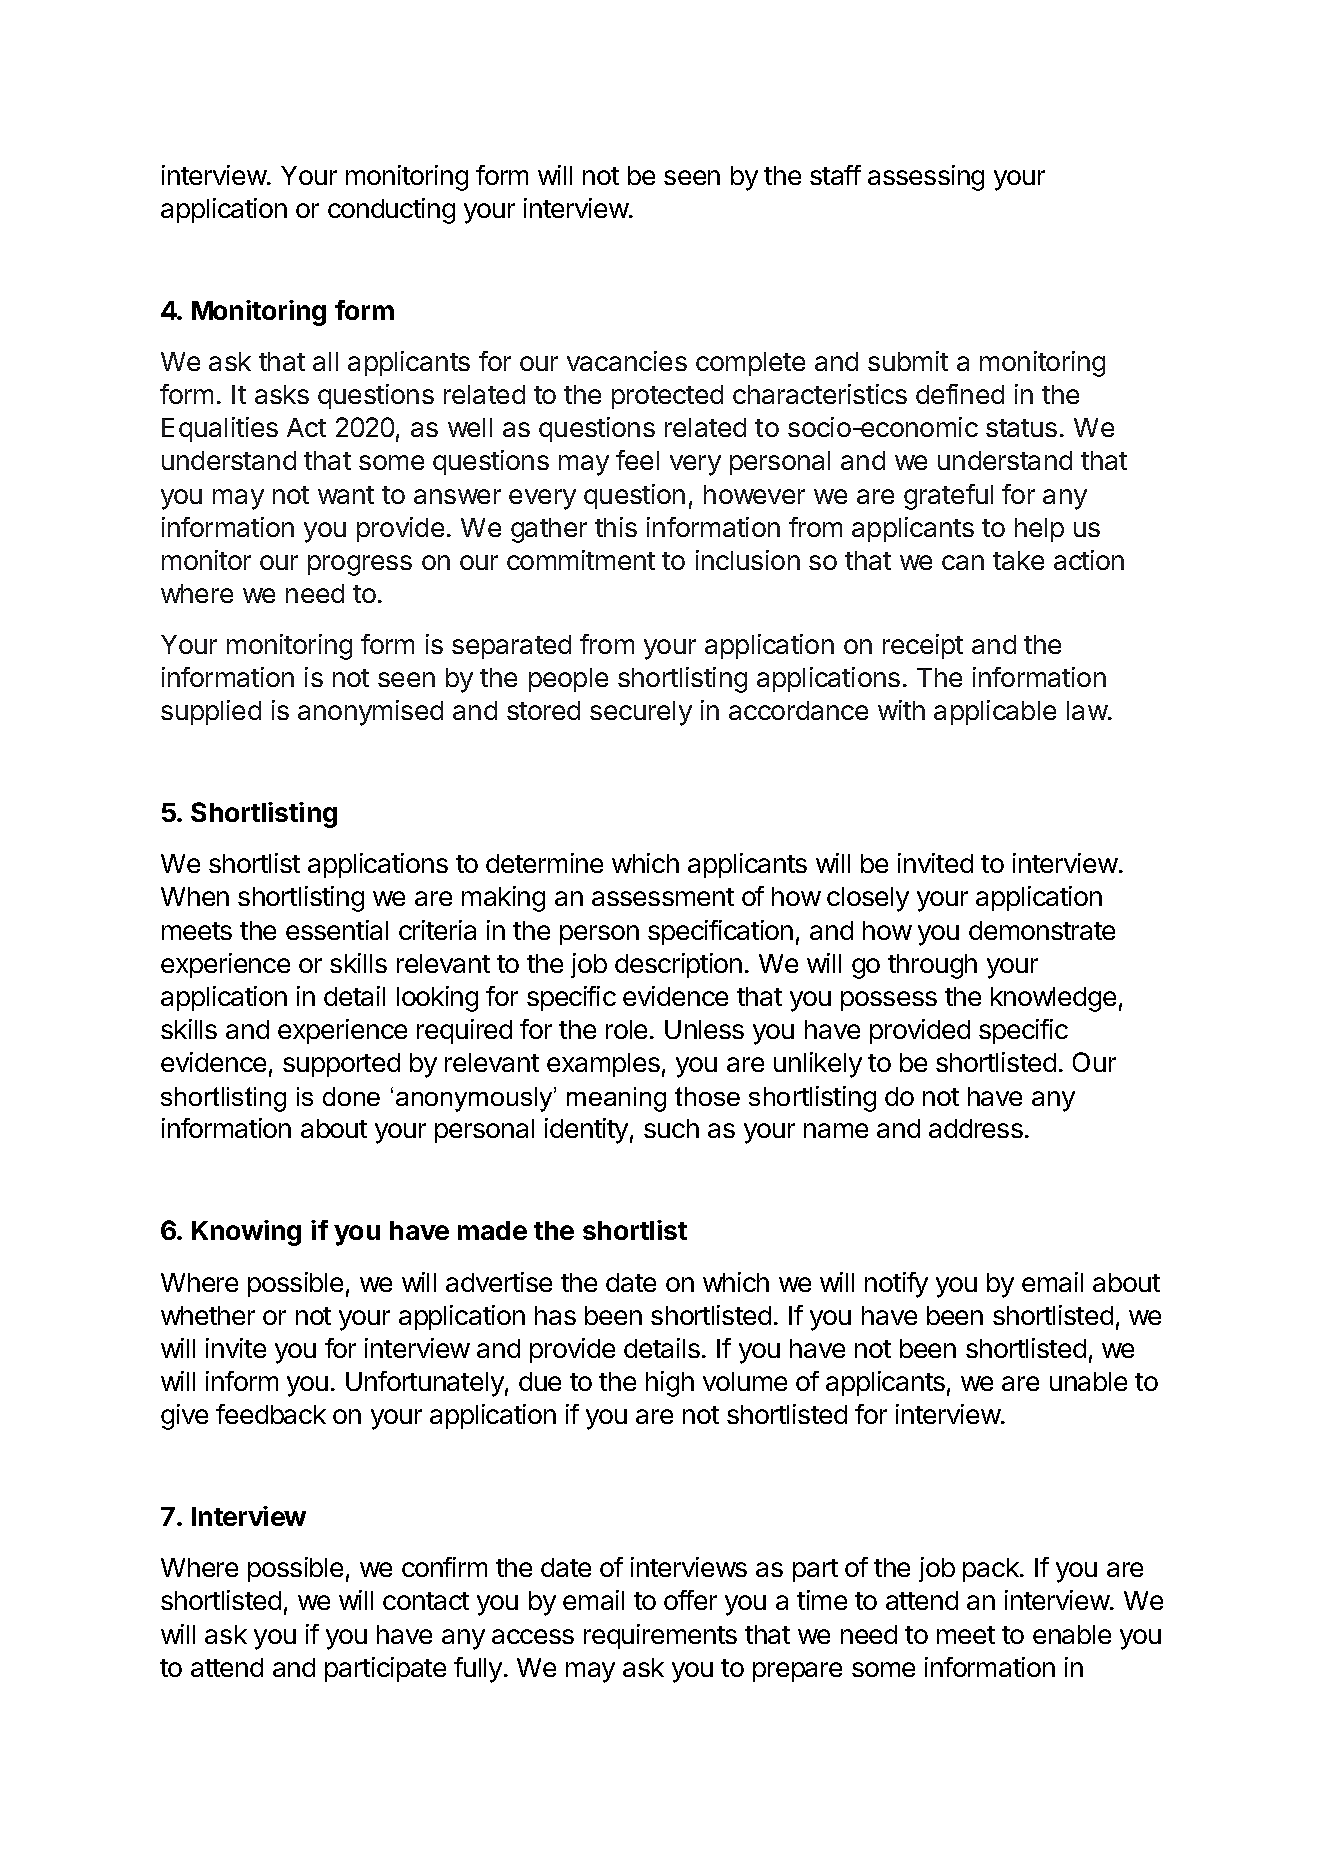 This screenshot has height=1875, width=1326. I want to click on address, so click(976, 1128).
